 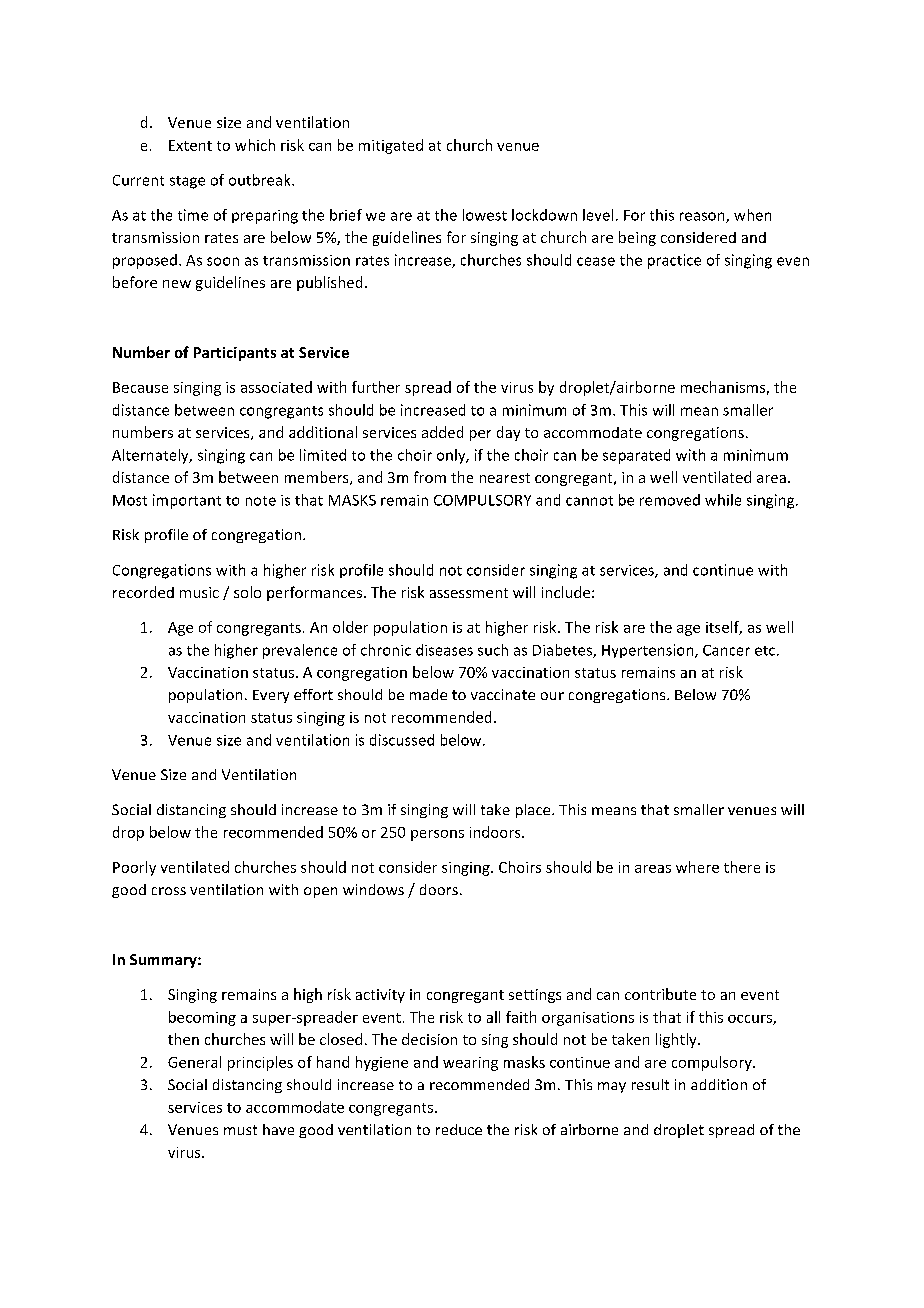 What do you see at coordinates (726, 650) in the document?
I see `Cancer` at bounding box center [726, 650].
